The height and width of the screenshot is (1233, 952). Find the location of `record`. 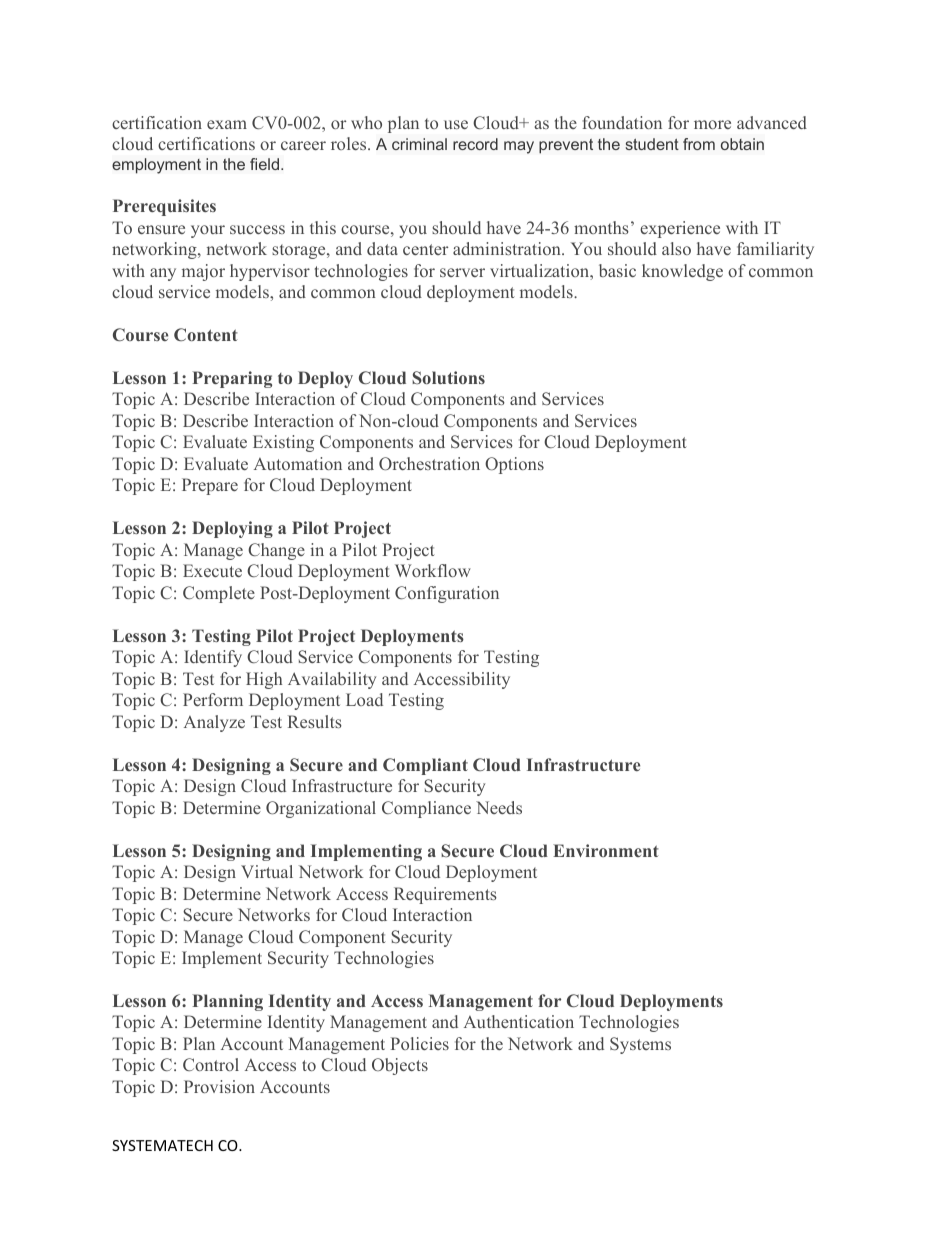

record is located at coordinates (475, 144).
